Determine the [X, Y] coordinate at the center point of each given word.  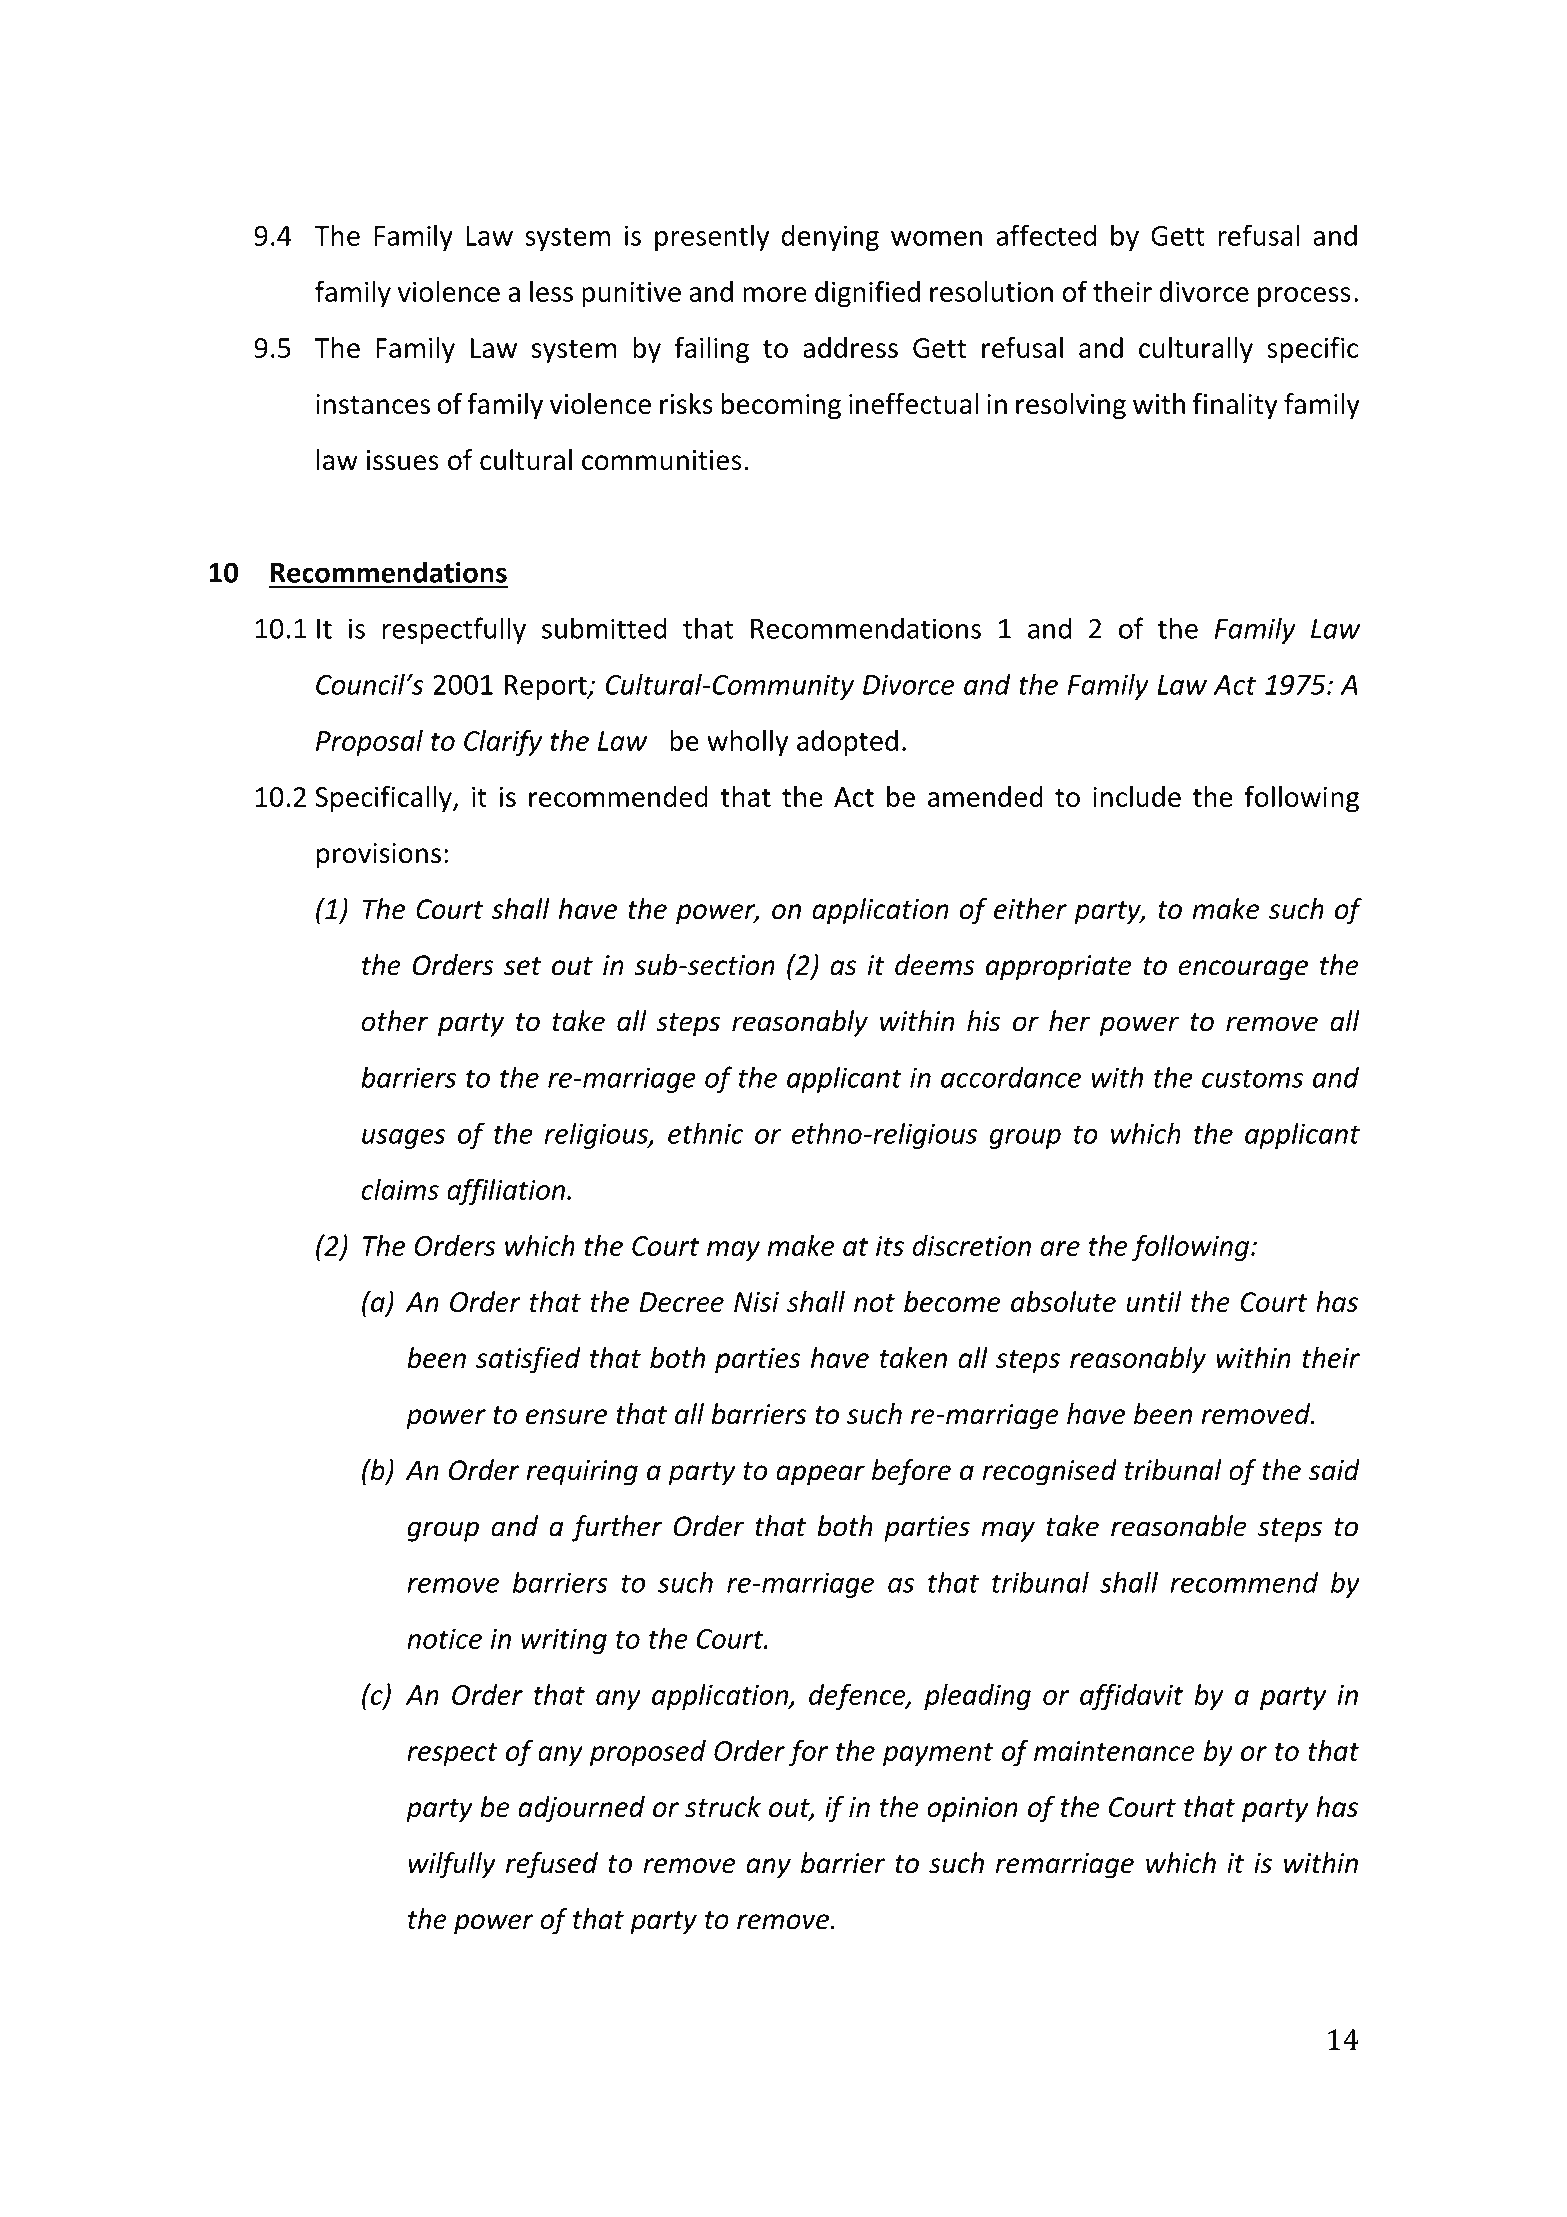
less [551, 291]
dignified [867, 293]
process [1304, 297]
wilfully [452, 1865]
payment [938, 1755]
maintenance [1114, 1751]
